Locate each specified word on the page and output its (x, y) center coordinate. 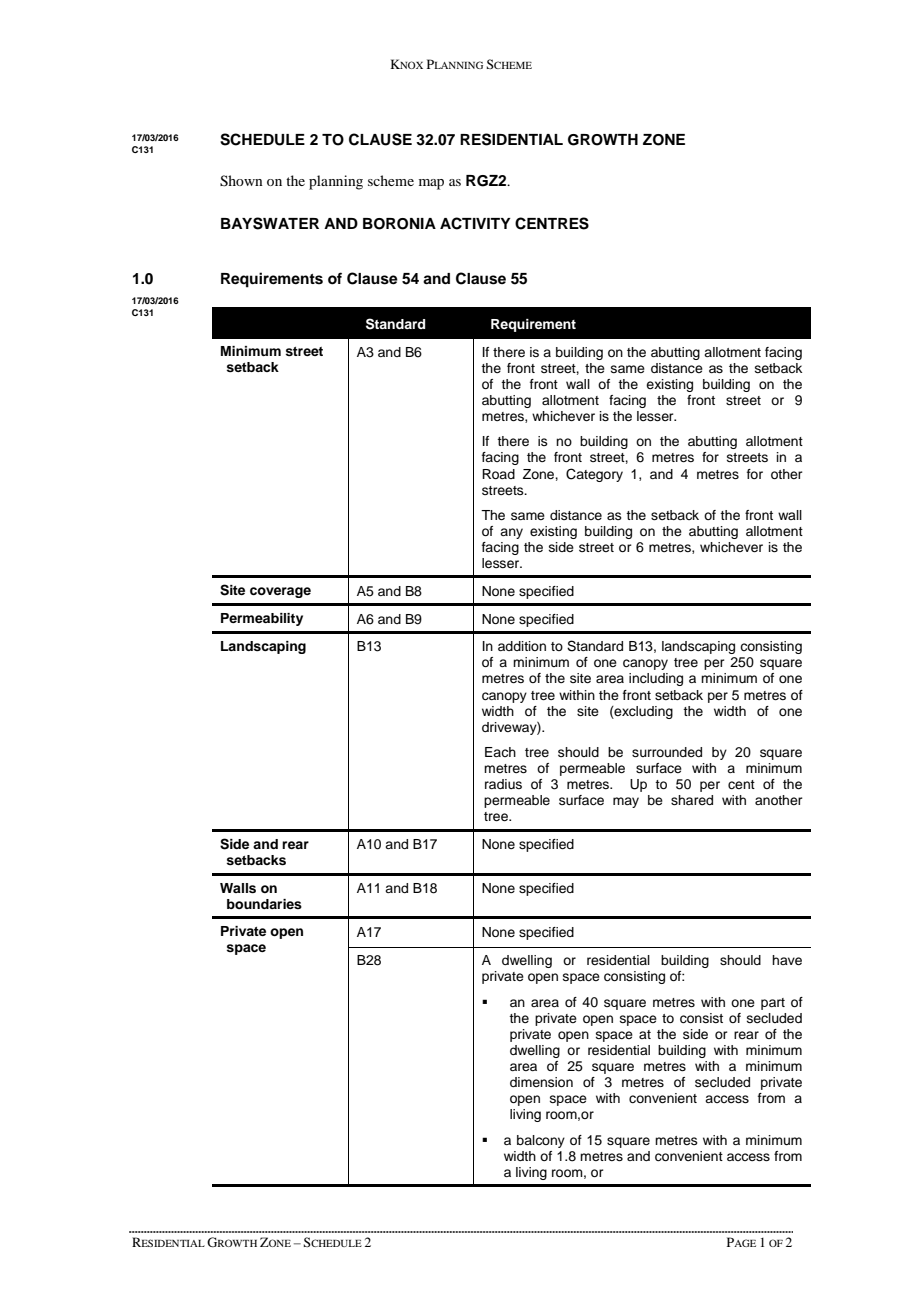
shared (692, 800)
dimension (541, 1082)
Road (498, 474)
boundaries (264, 904)
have (787, 960)
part (773, 1004)
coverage (280, 592)
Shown (241, 181)
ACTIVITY (475, 223)
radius (503, 784)
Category (594, 475)
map (431, 184)
